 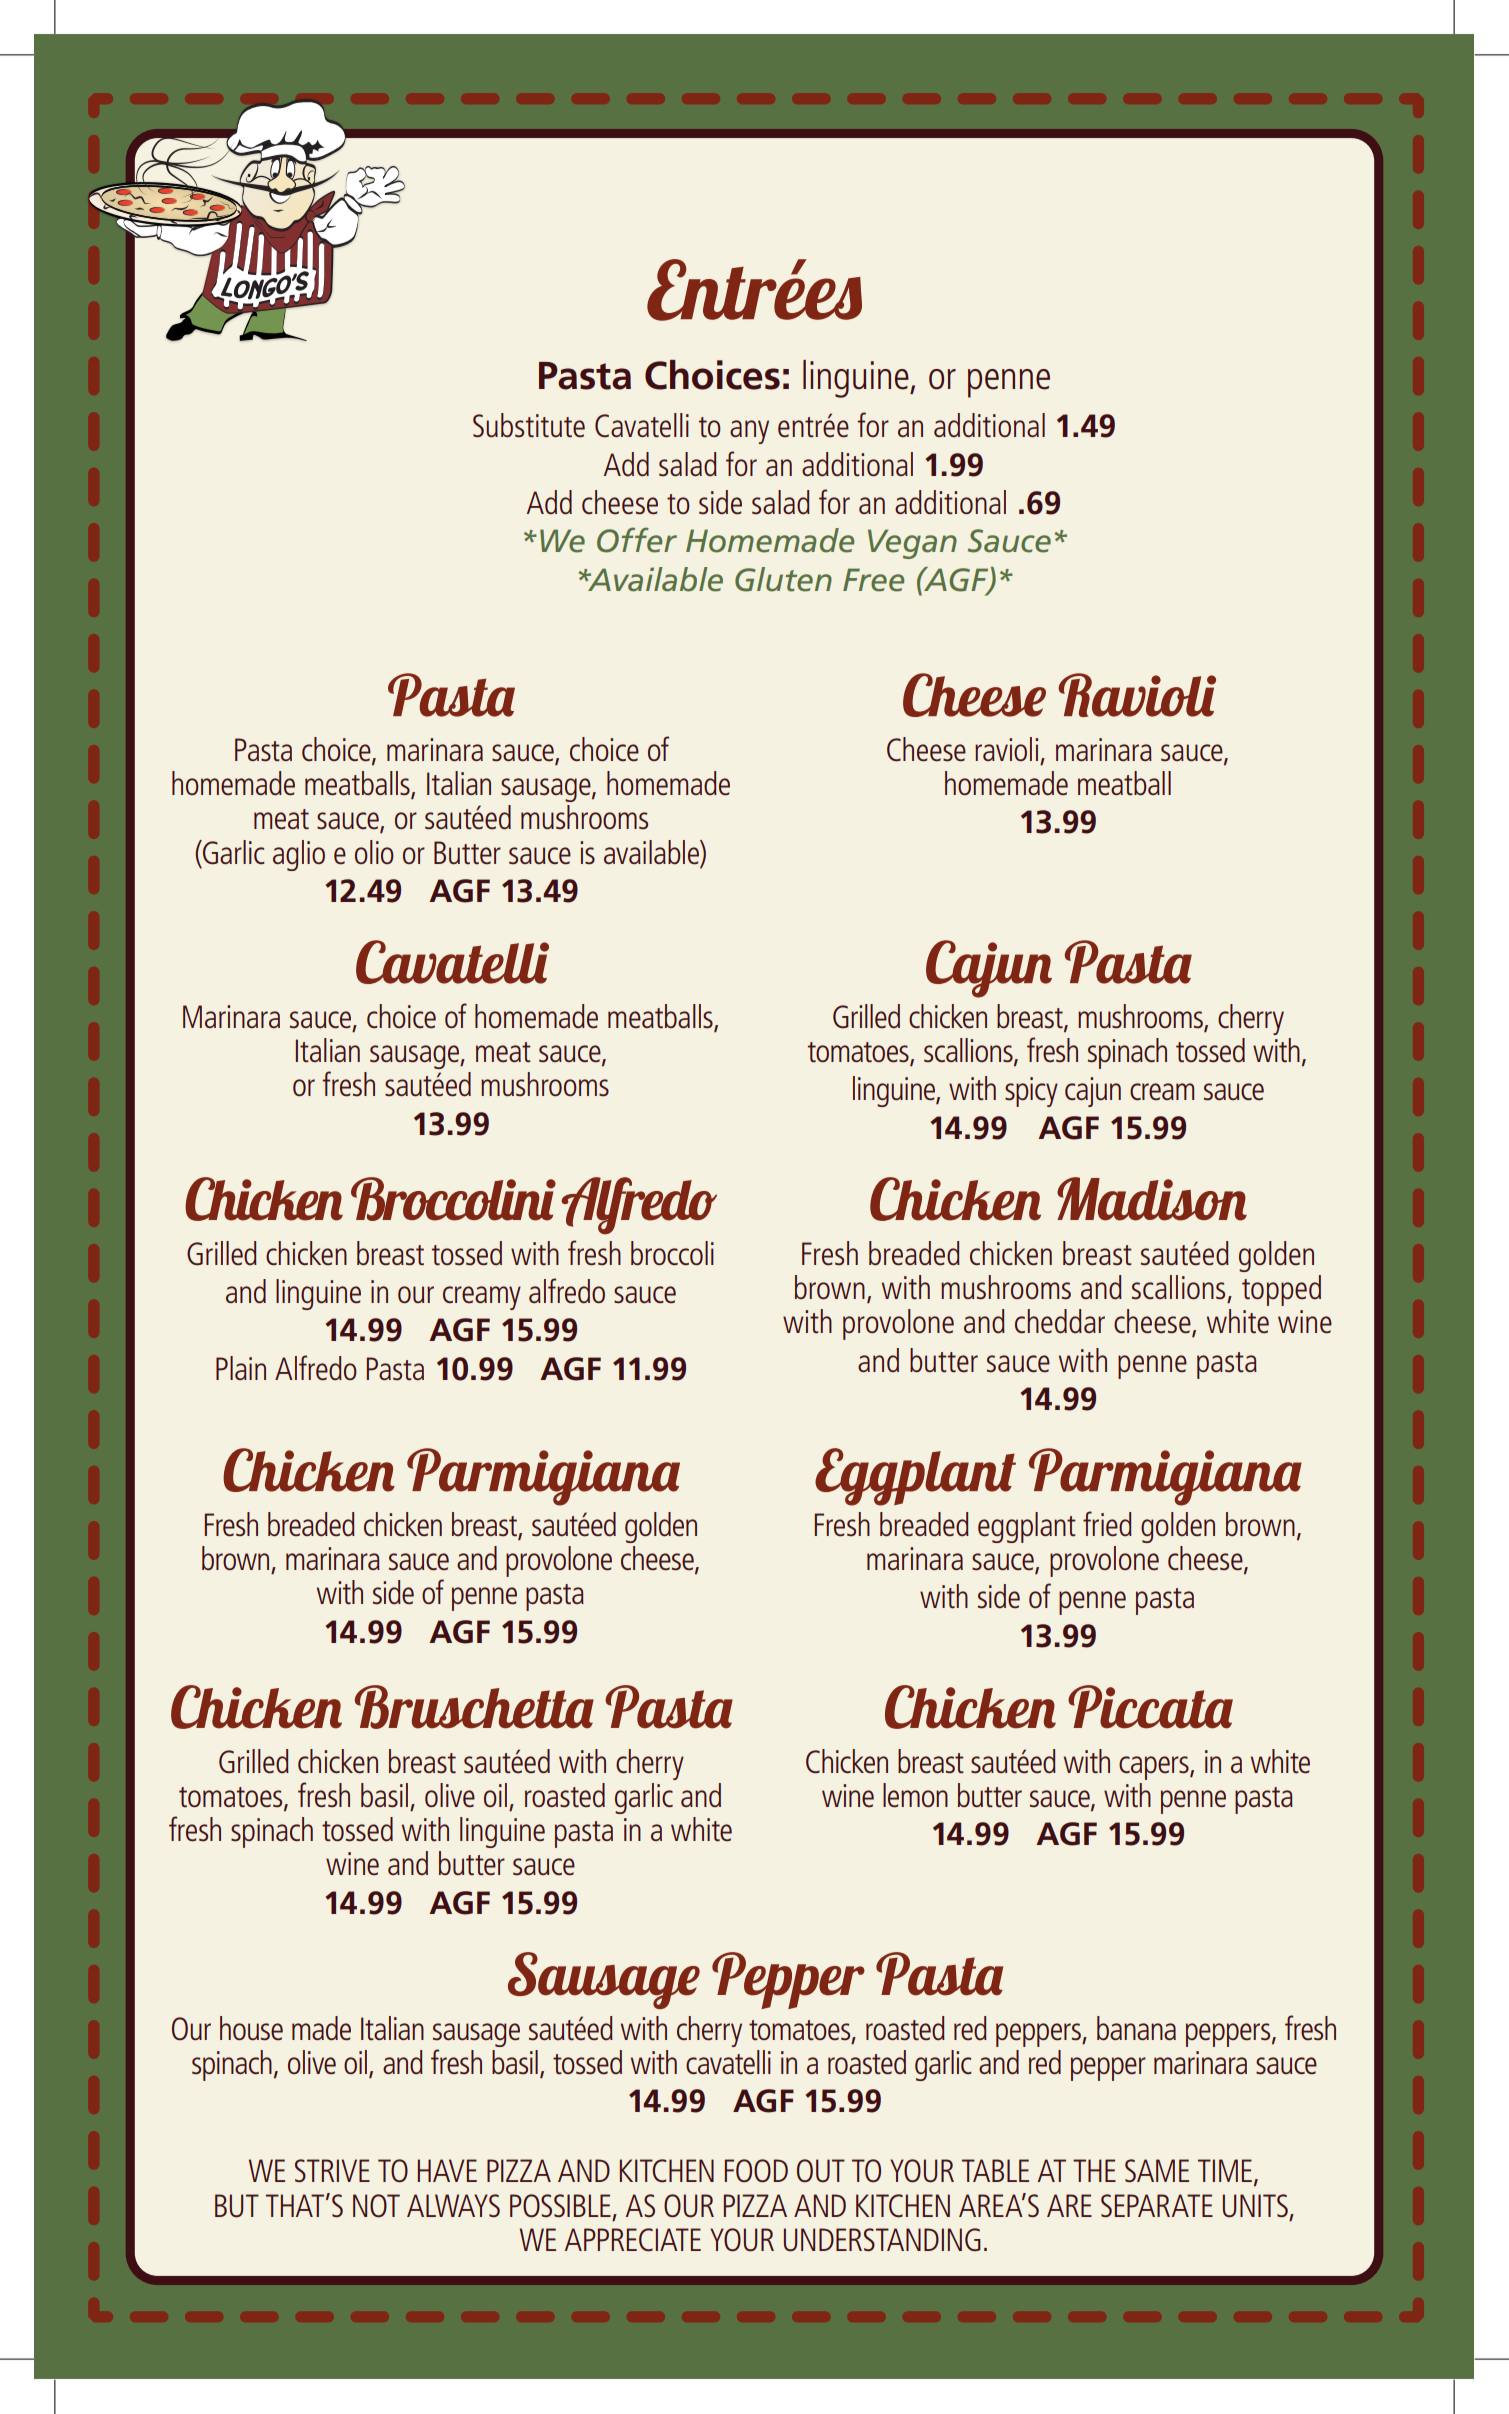 I want to click on aglio, so click(x=299, y=855).
